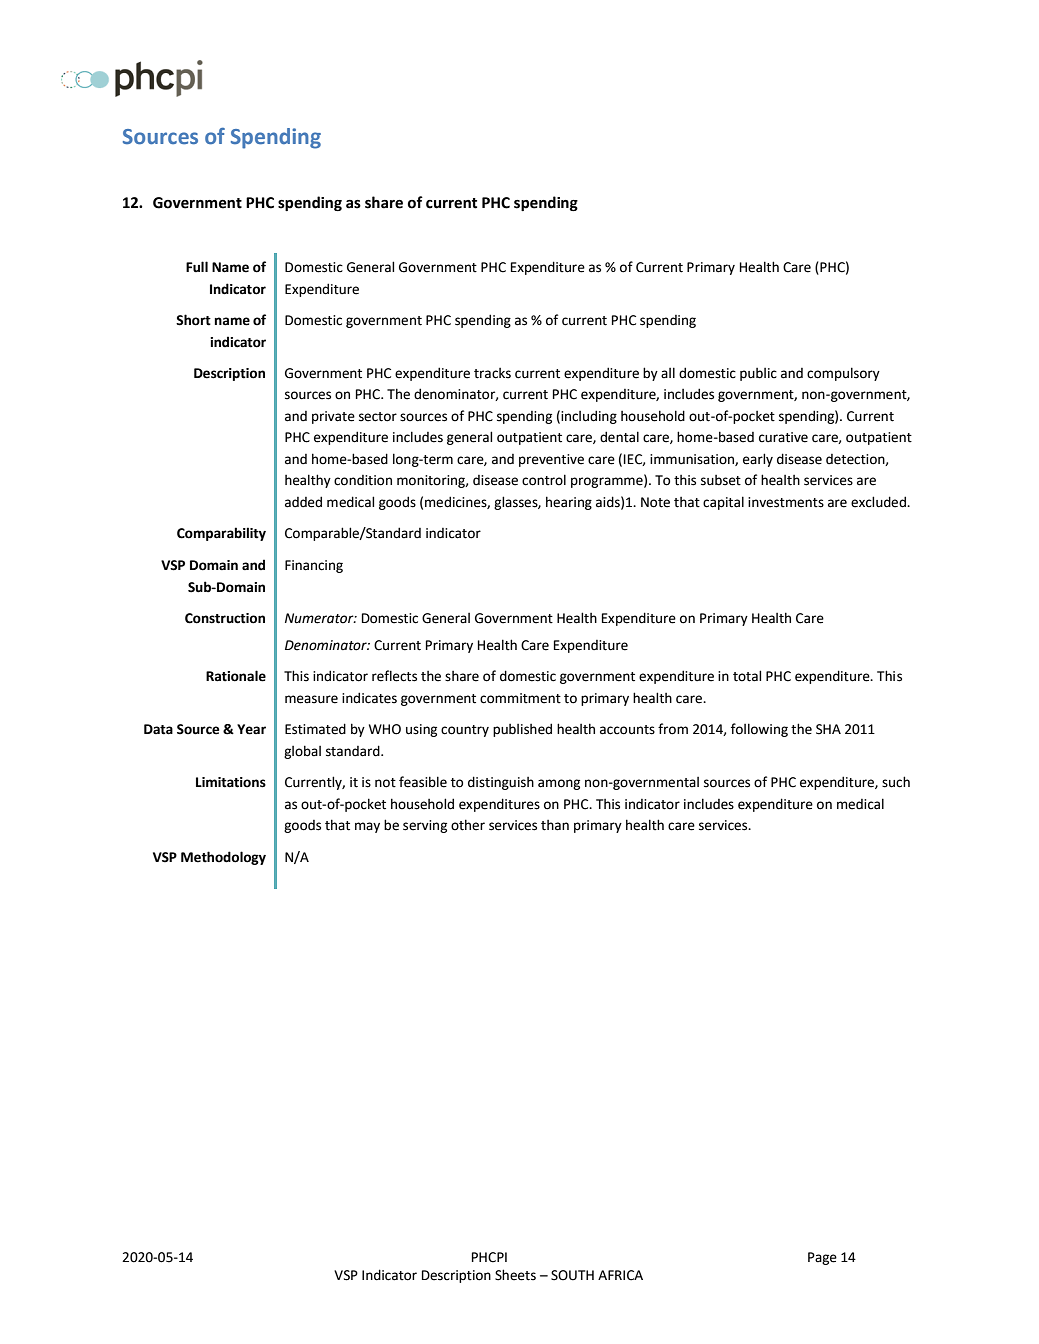 Image resolution: width=1039 pixels, height=1344 pixels. Describe the element at coordinates (572, 1275) in the page. I see `SOUTH` at that location.
